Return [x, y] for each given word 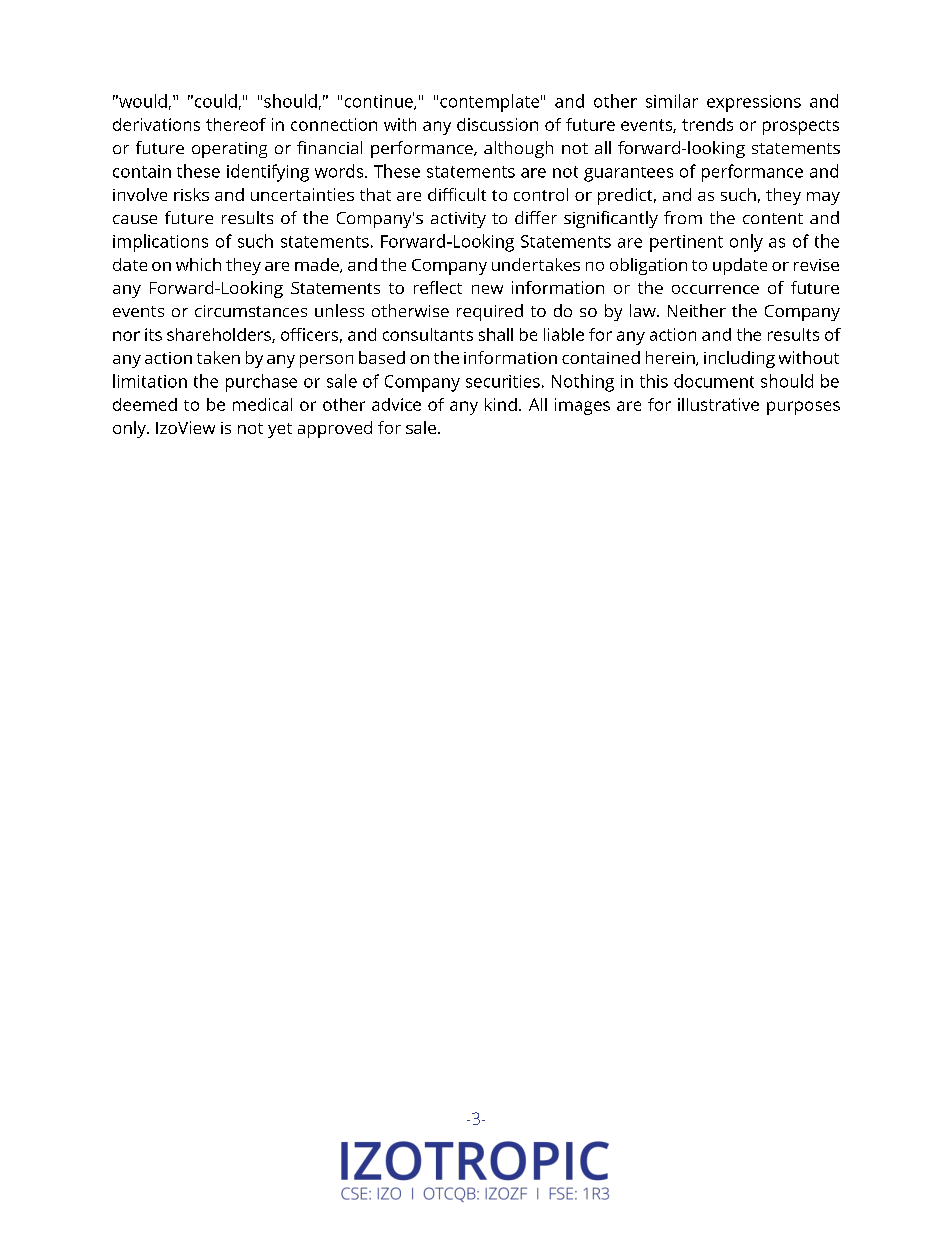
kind [501, 404]
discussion [497, 124]
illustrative [718, 404]
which [198, 264]
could [216, 101]
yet [280, 430]
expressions [754, 103]
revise [816, 265]
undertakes [536, 264]
